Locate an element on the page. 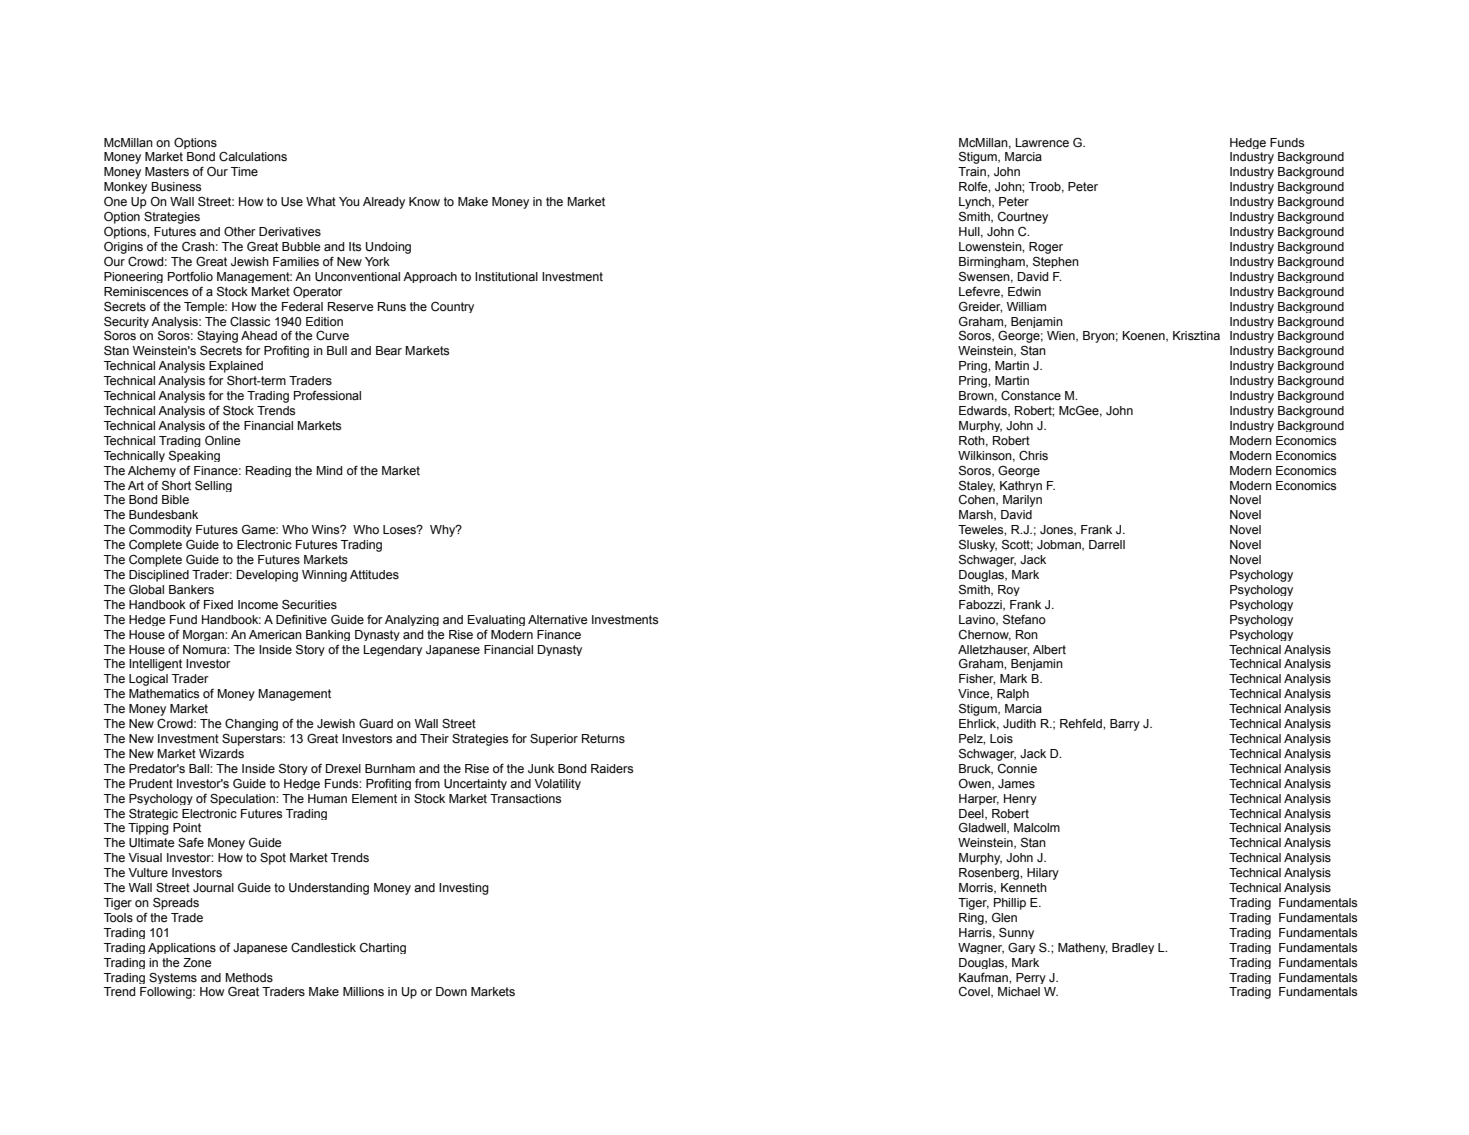 The width and height of the image is (1469, 1135). Time is located at coordinates (244, 172).
